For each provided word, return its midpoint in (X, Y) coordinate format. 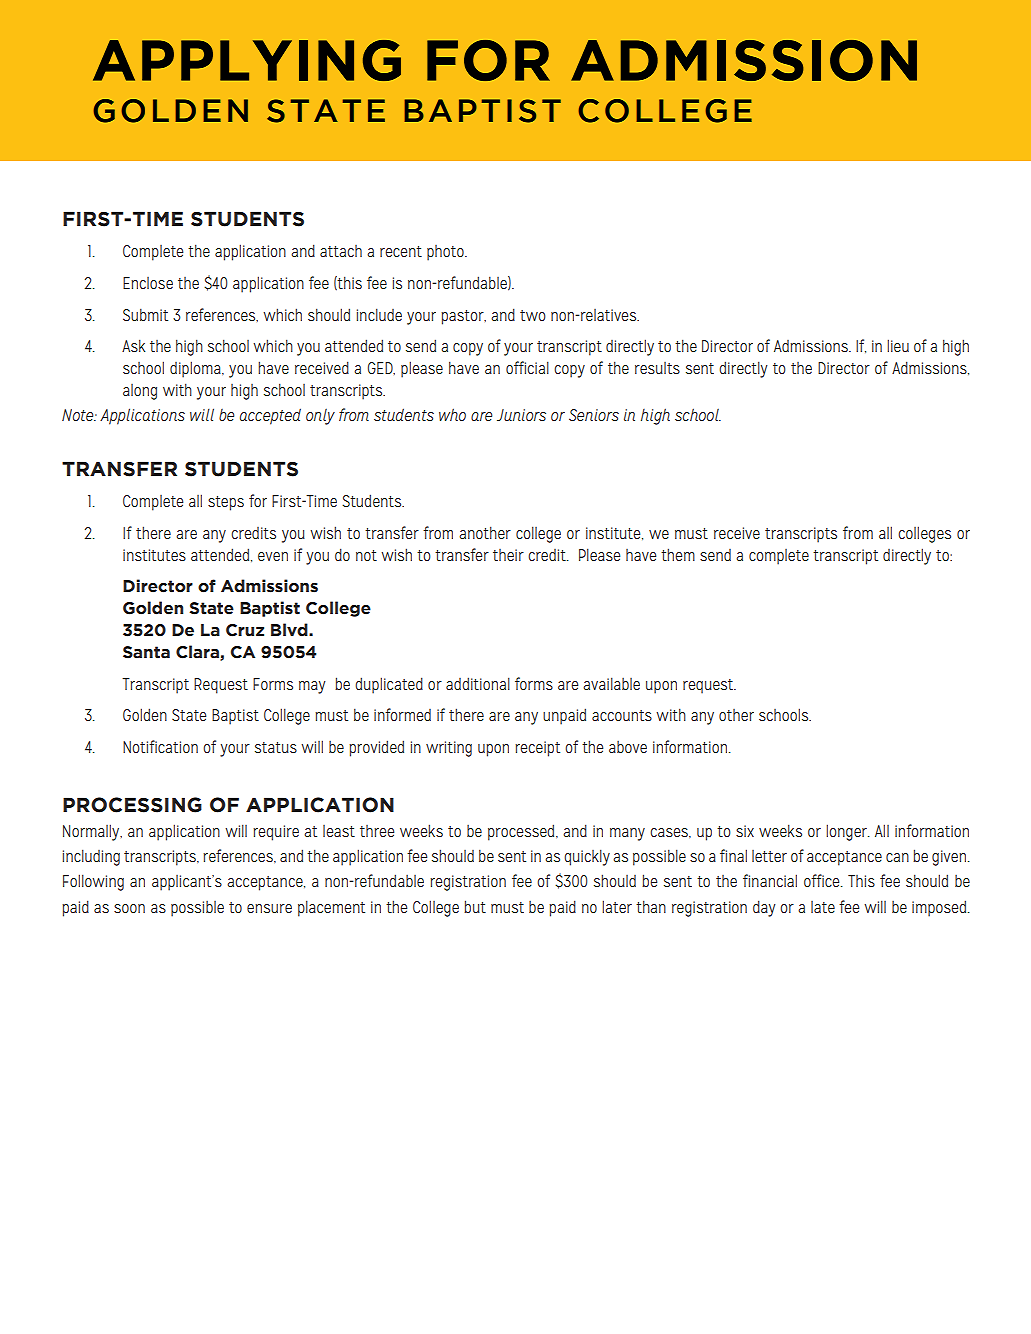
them (678, 554)
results (657, 368)
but (475, 906)
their (508, 555)
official (527, 367)
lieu (898, 345)
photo (446, 253)
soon (129, 908)
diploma (196, 369)
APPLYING (247, 60)
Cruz (245, 630)
